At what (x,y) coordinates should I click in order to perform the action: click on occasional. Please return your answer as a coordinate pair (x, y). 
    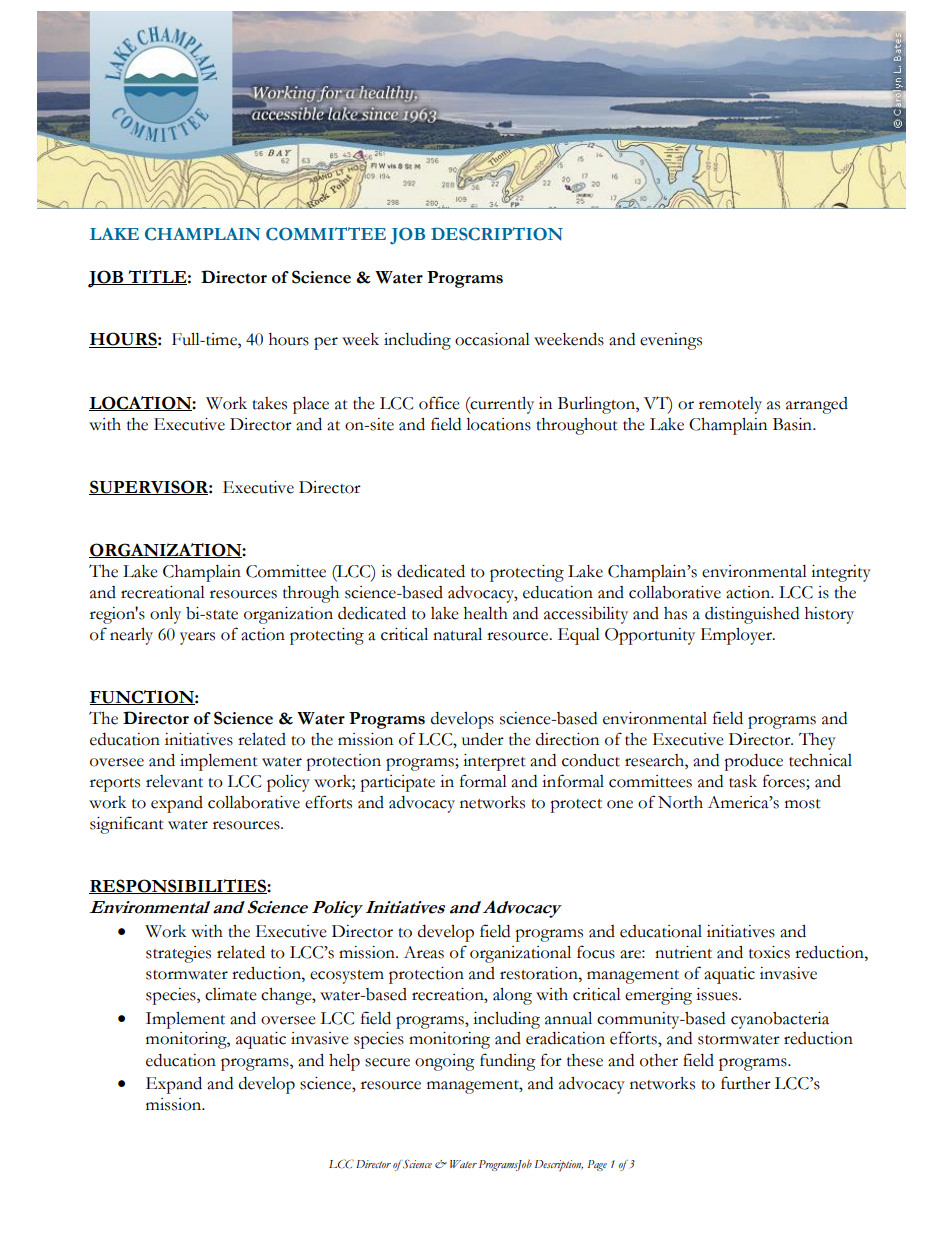
    Looking at the image, I should click on (492, 339).
